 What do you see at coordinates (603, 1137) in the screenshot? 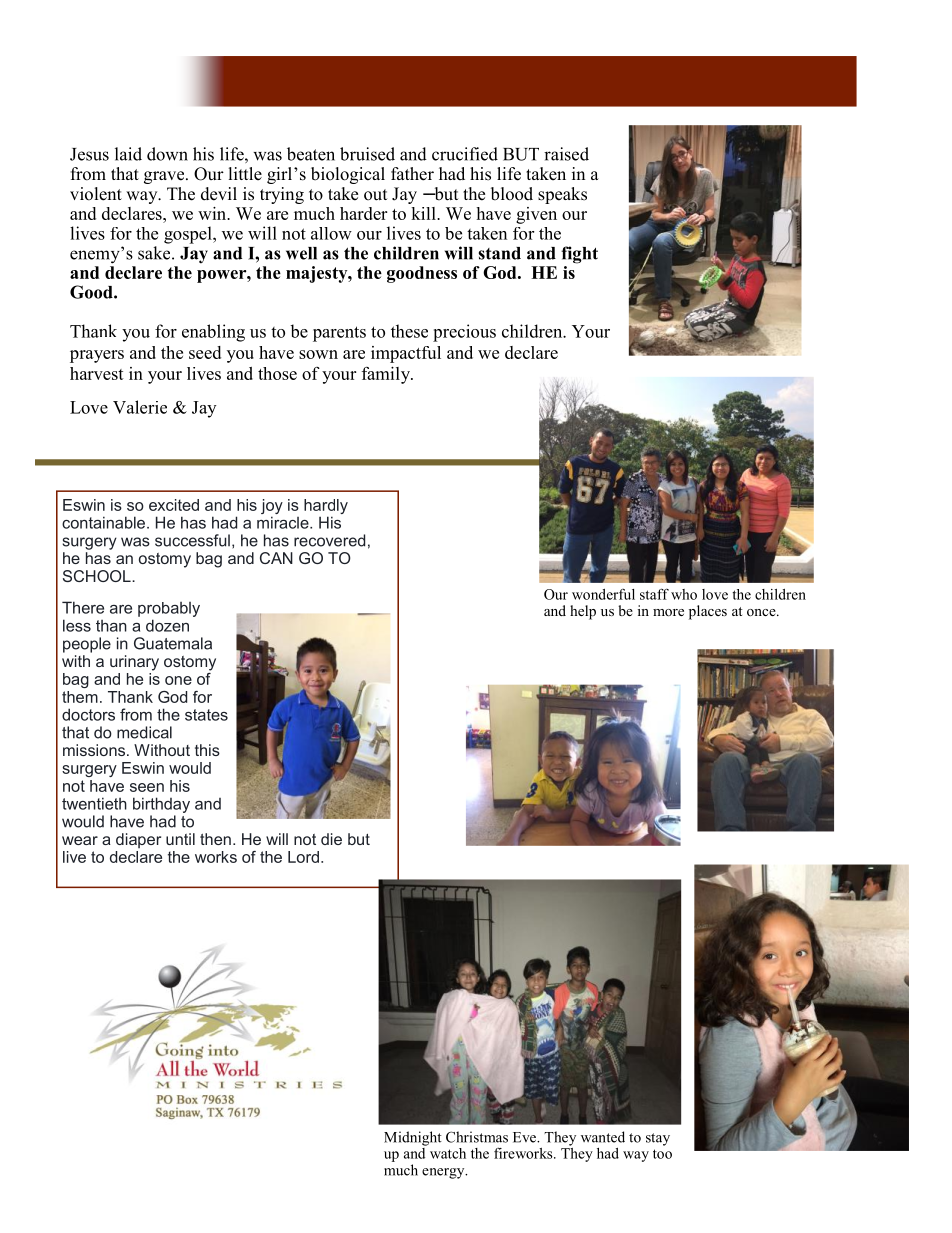
I see `wanted` at bounding box center [603, 1137].
